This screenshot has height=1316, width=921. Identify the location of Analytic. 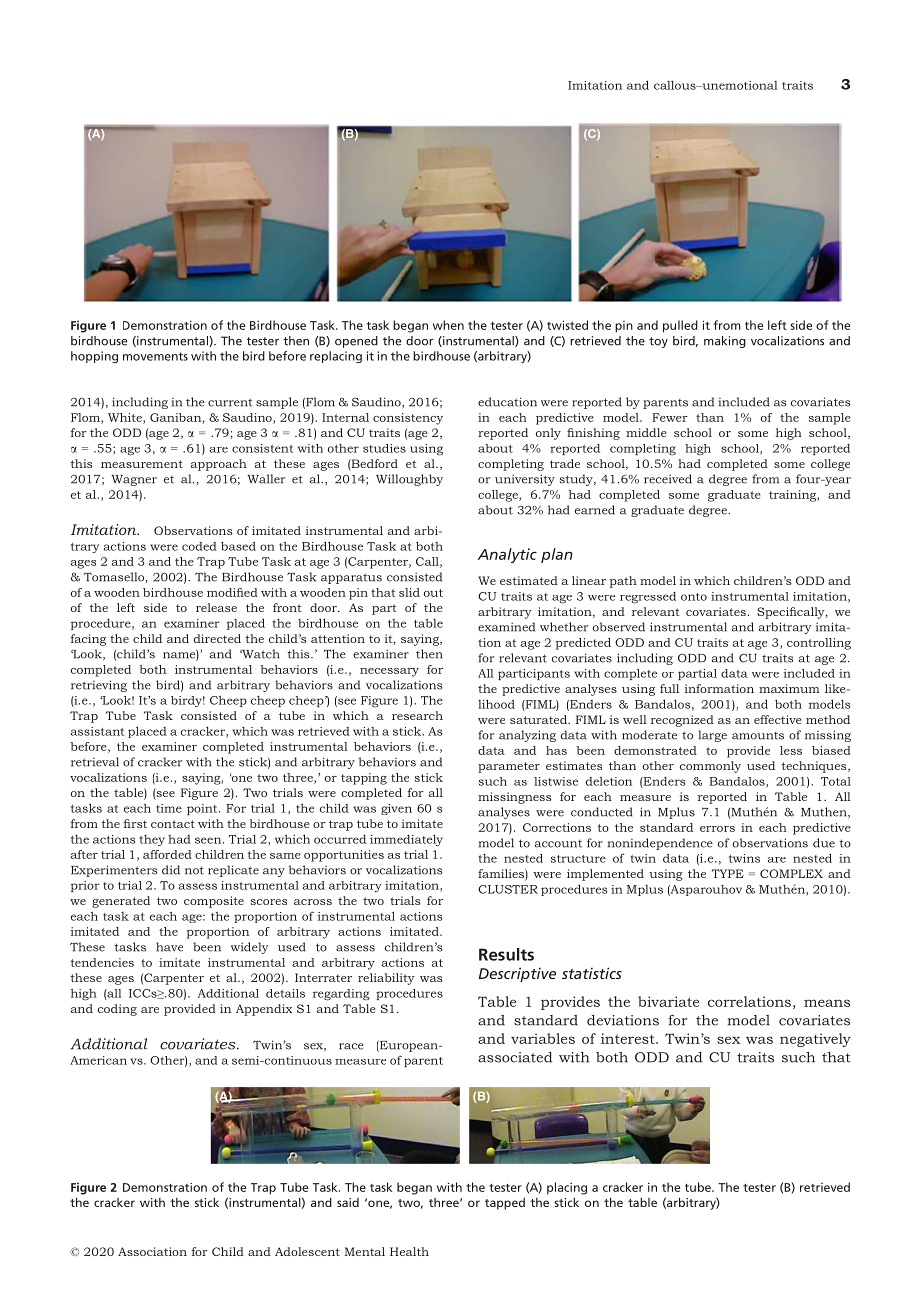
(507, 555).
